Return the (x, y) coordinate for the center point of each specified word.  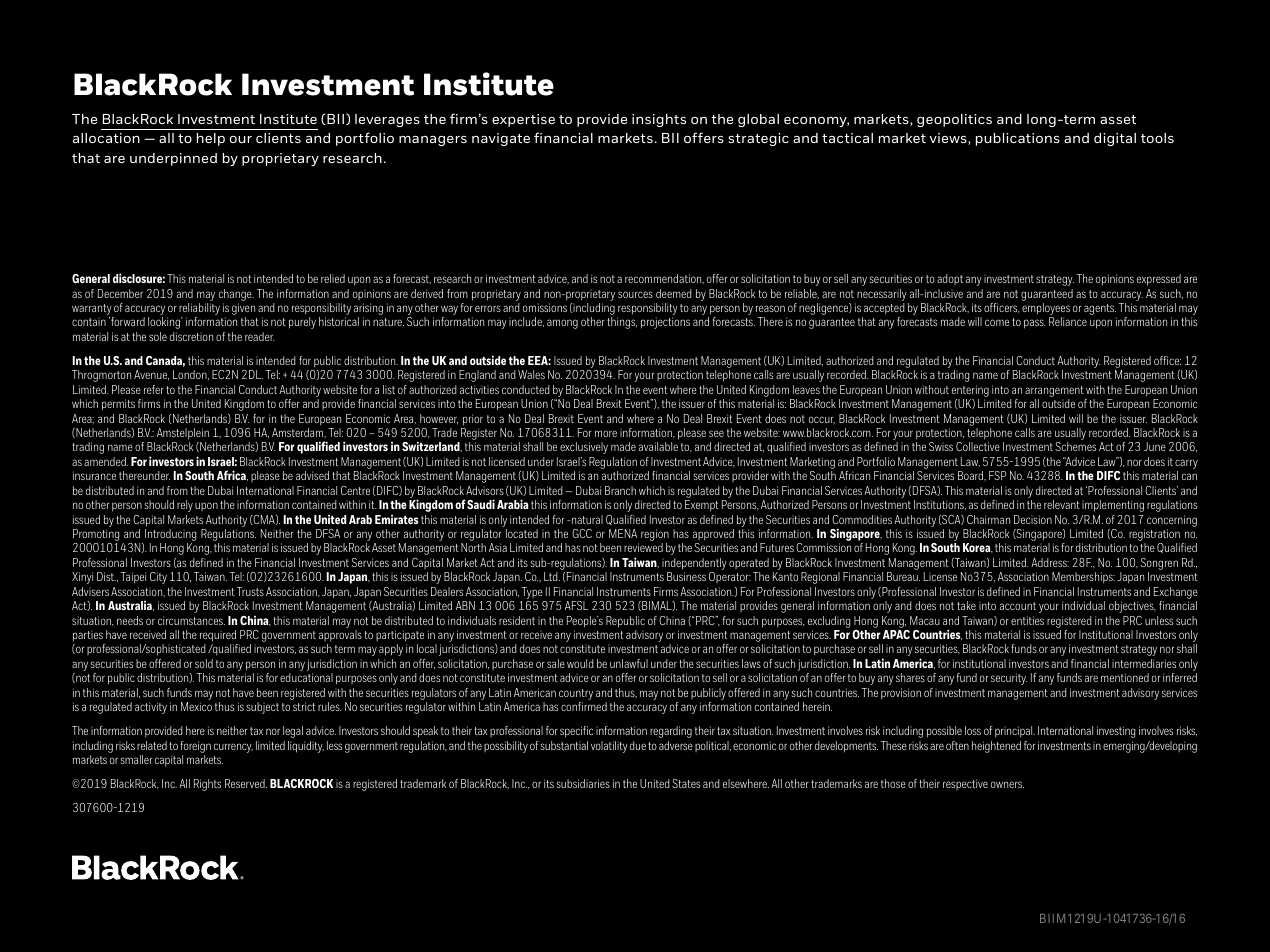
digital (1115, 139)
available (658, 446)
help (211, 139)
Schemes (1075, 446)
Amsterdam (299, 433)
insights (659, 120)
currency (233, 748)
